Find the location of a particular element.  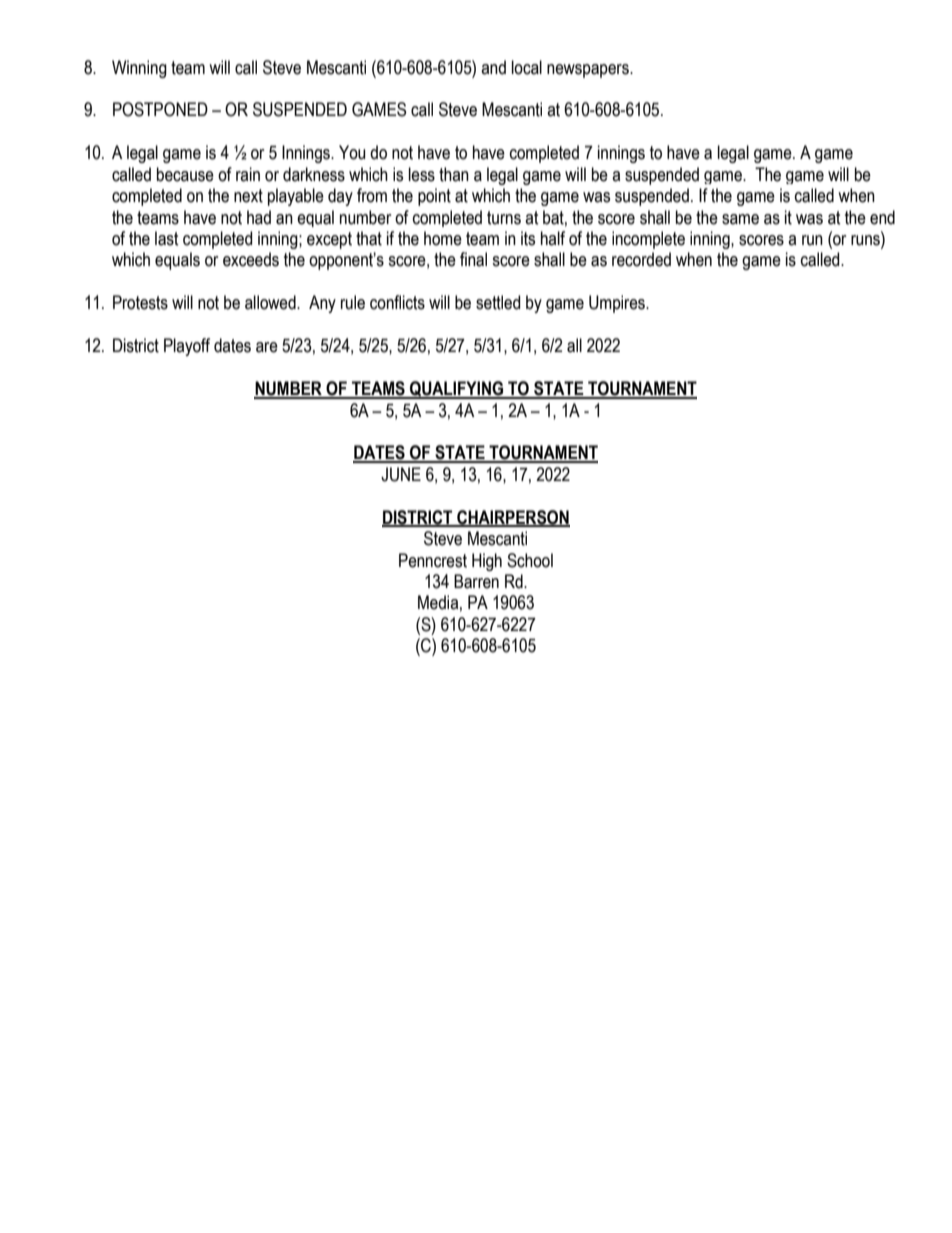

POSTPONED is located at coordinates (160, 109).
